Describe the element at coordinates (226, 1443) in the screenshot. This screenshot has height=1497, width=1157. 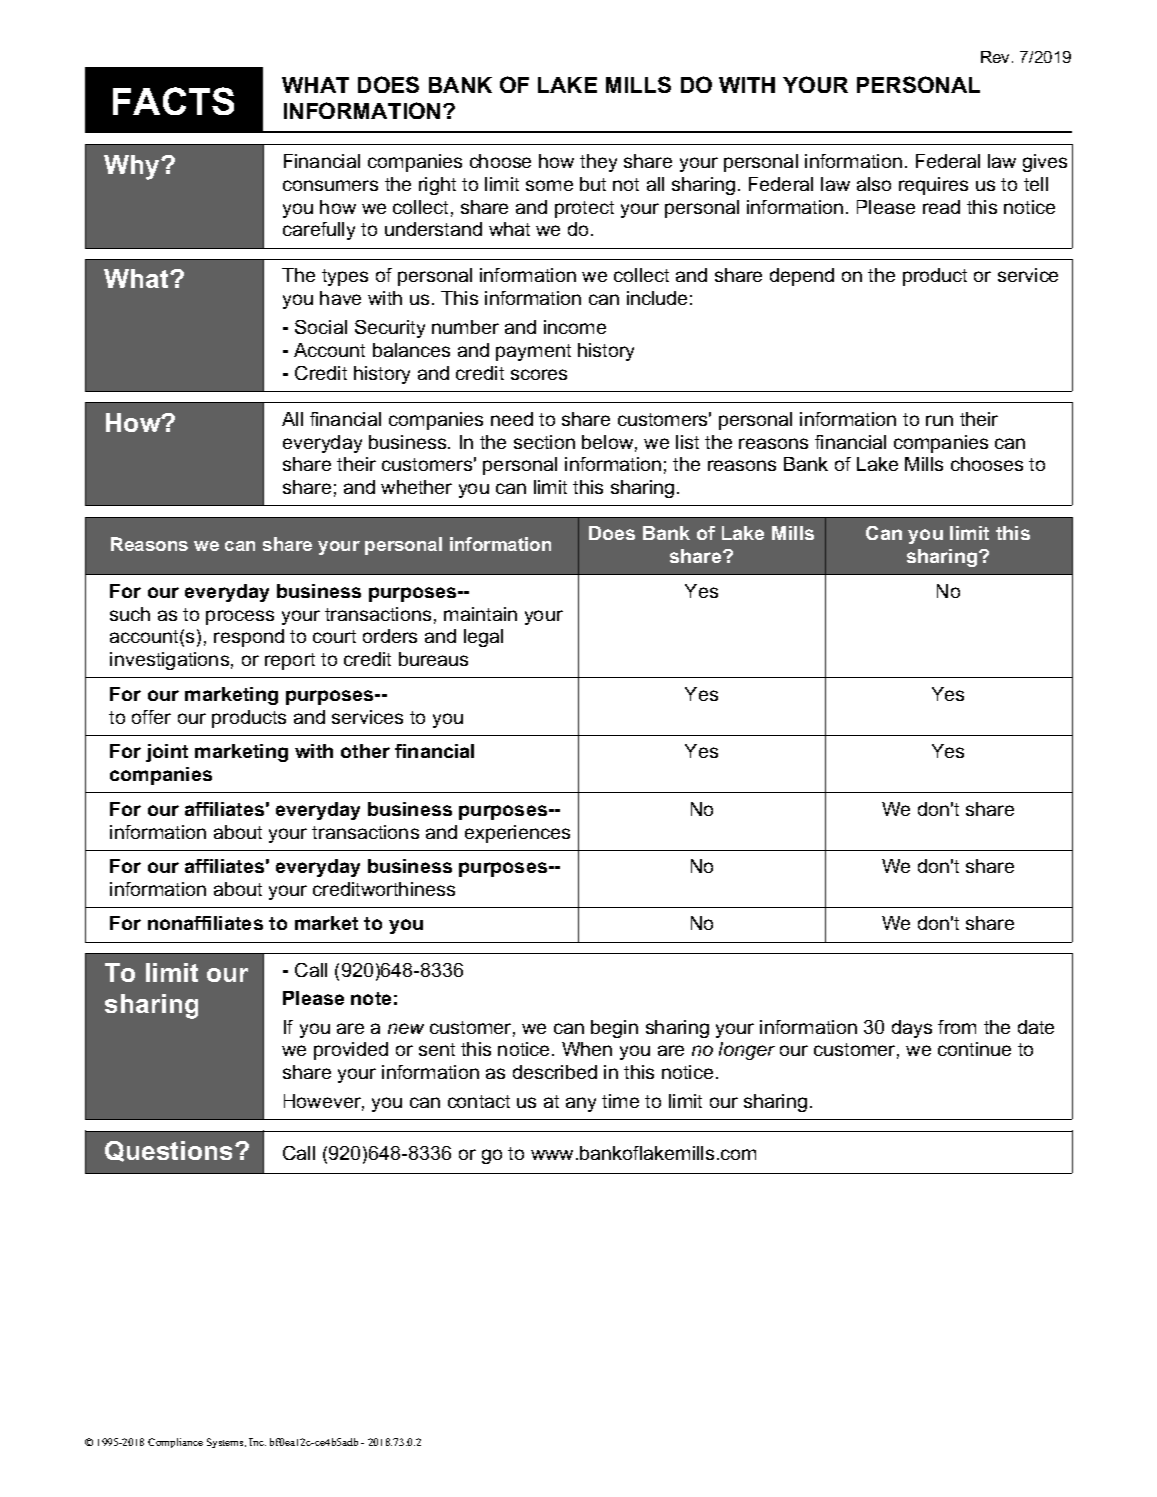
I see `Systems` at that location.
